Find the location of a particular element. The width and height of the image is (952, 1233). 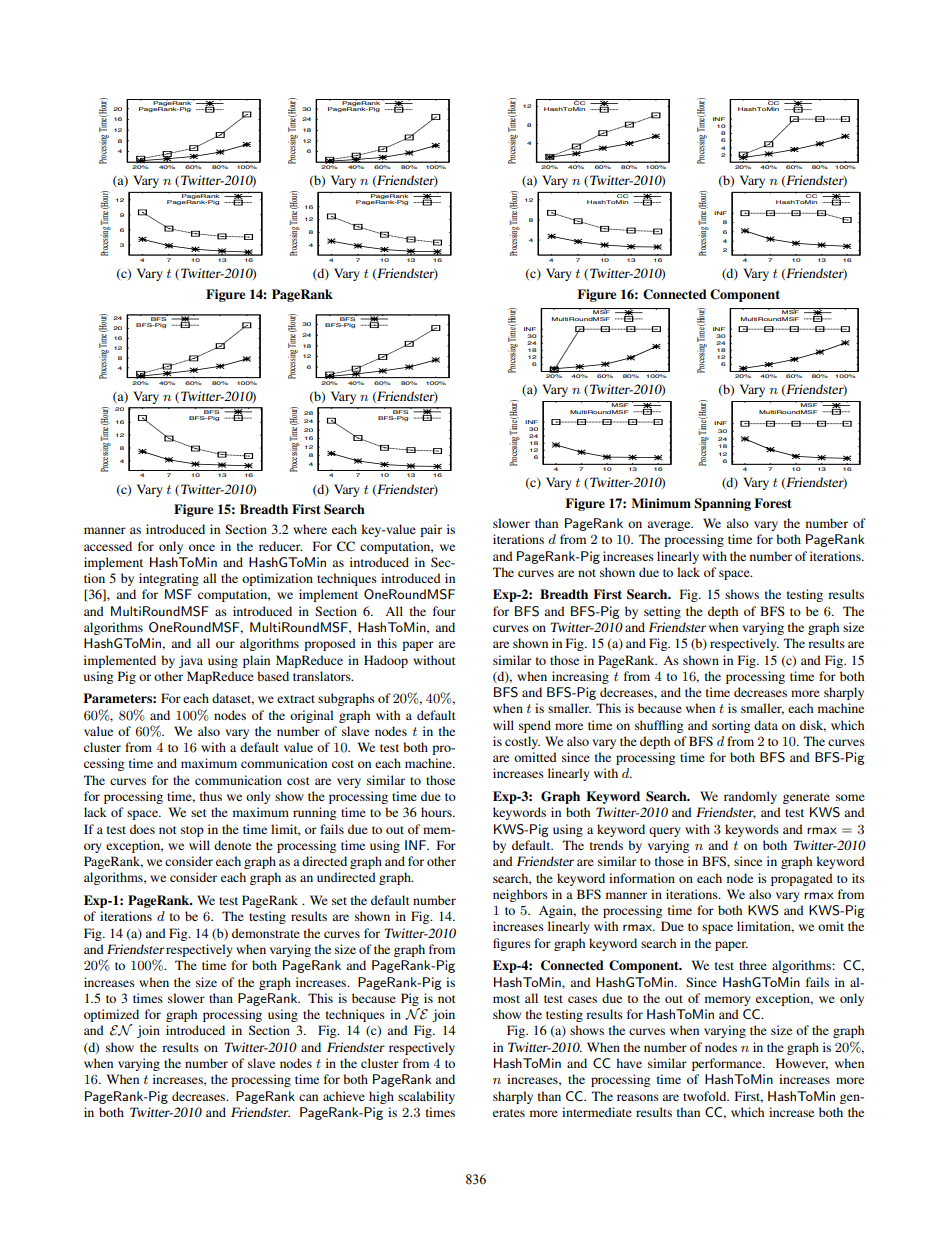

cases is located at coordinates (582, 999).
